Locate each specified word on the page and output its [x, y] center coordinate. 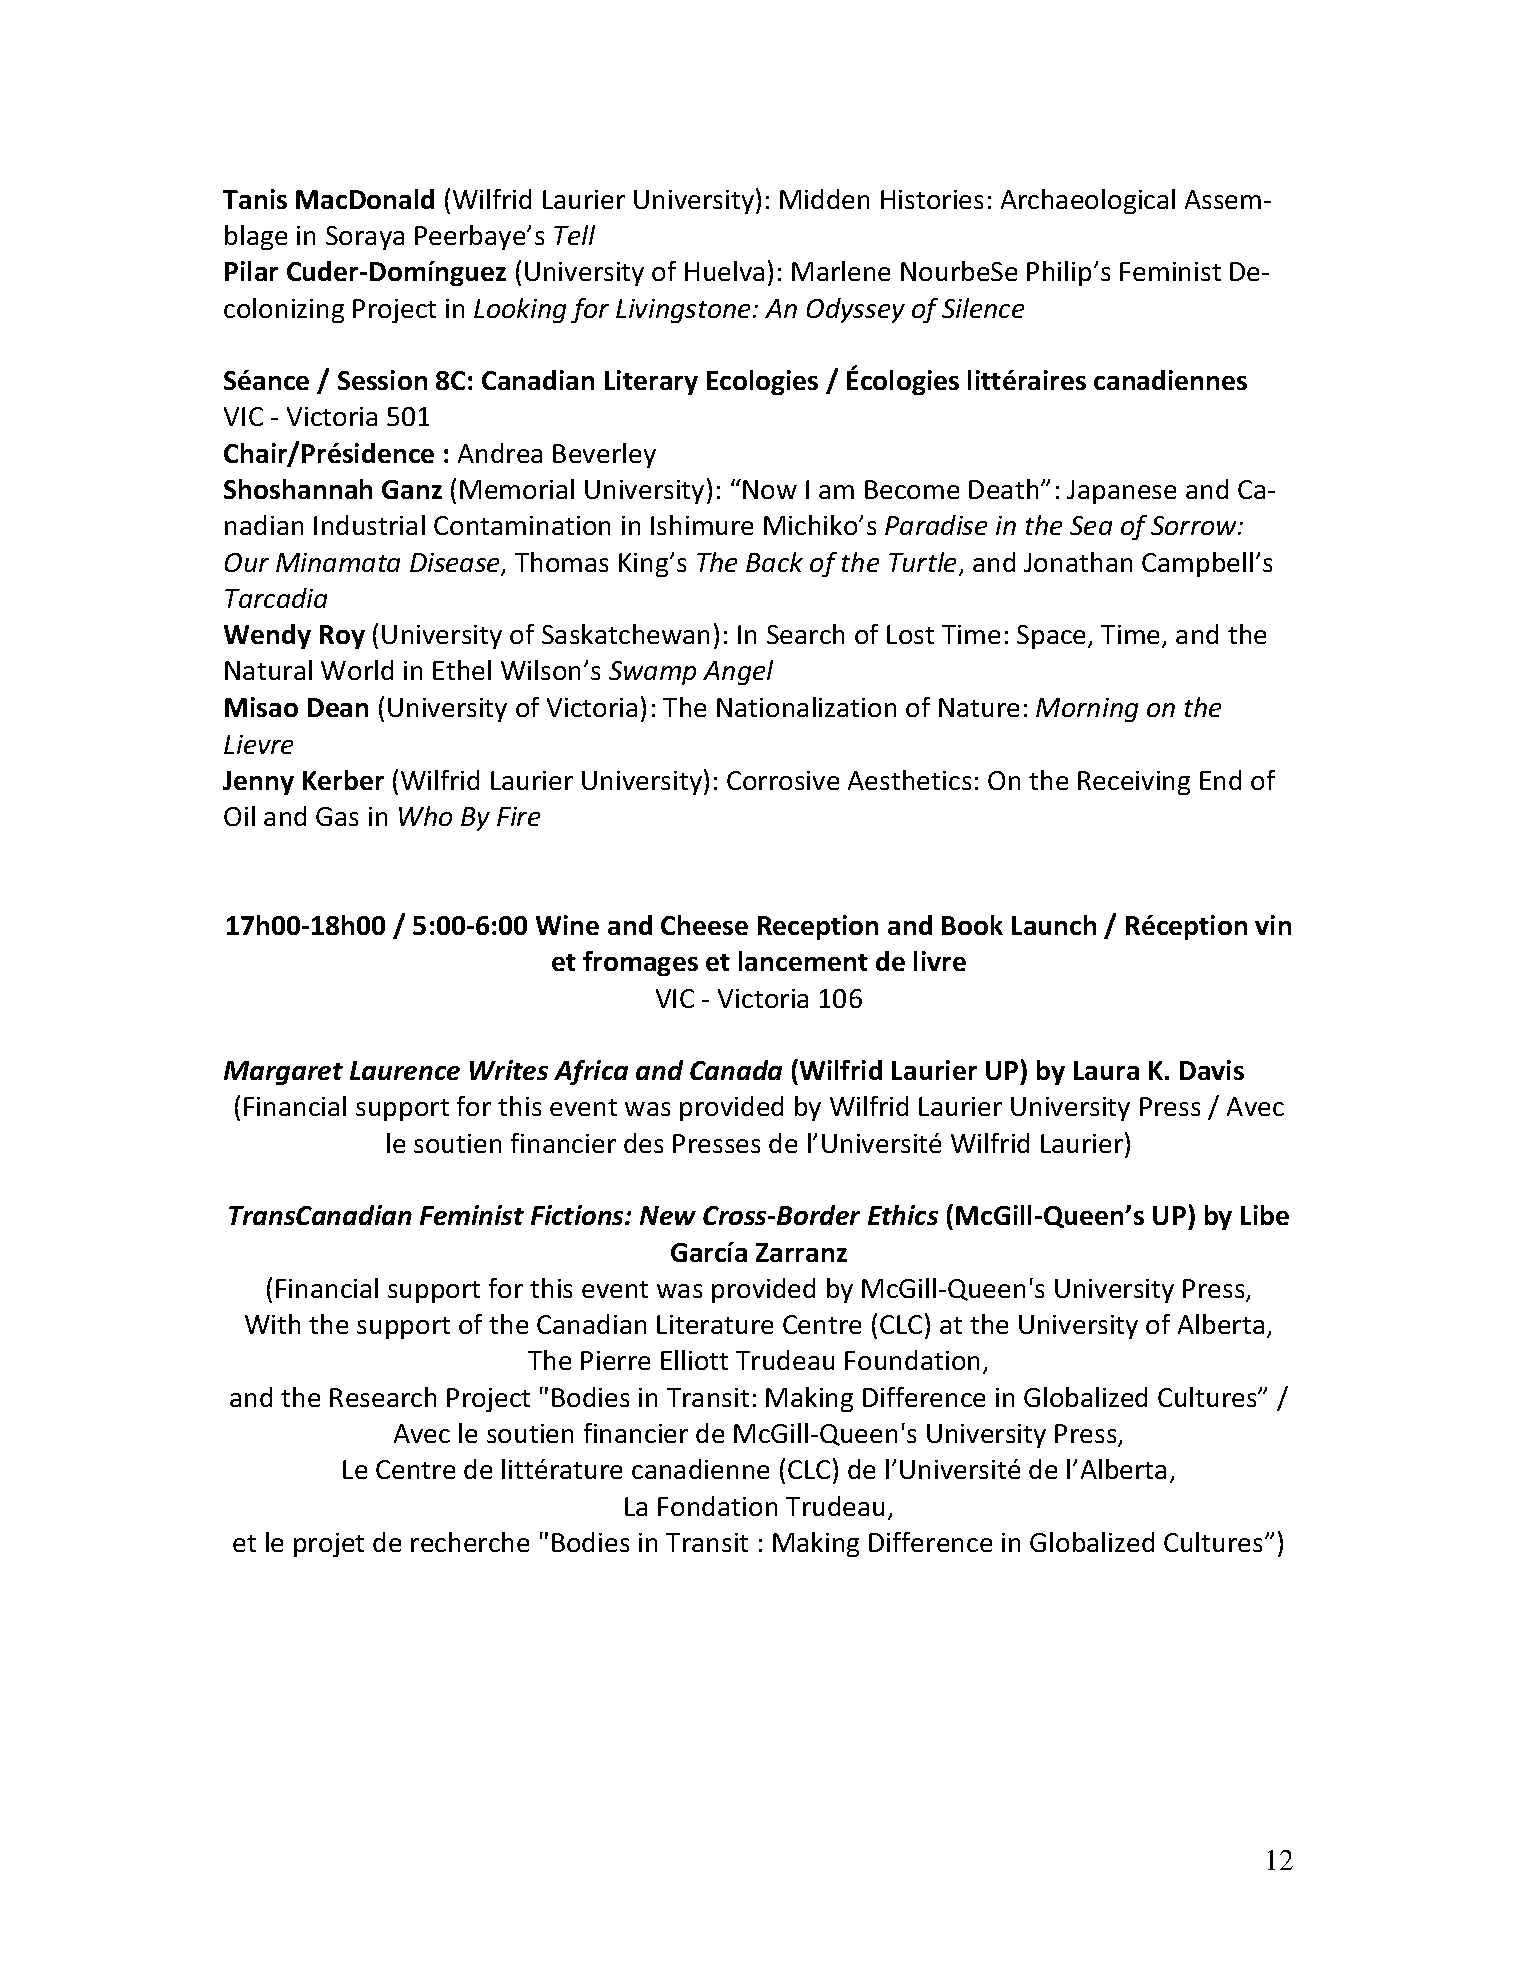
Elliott [694, 1360]
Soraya [365, 238]
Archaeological [1088, 201]
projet [329, 1545]
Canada [736, 1070]
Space [1053, 637]
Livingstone [685, 311]
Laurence [405, 1070]
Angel [738, 672]
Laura [1106, 1070]
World [357, 670]
